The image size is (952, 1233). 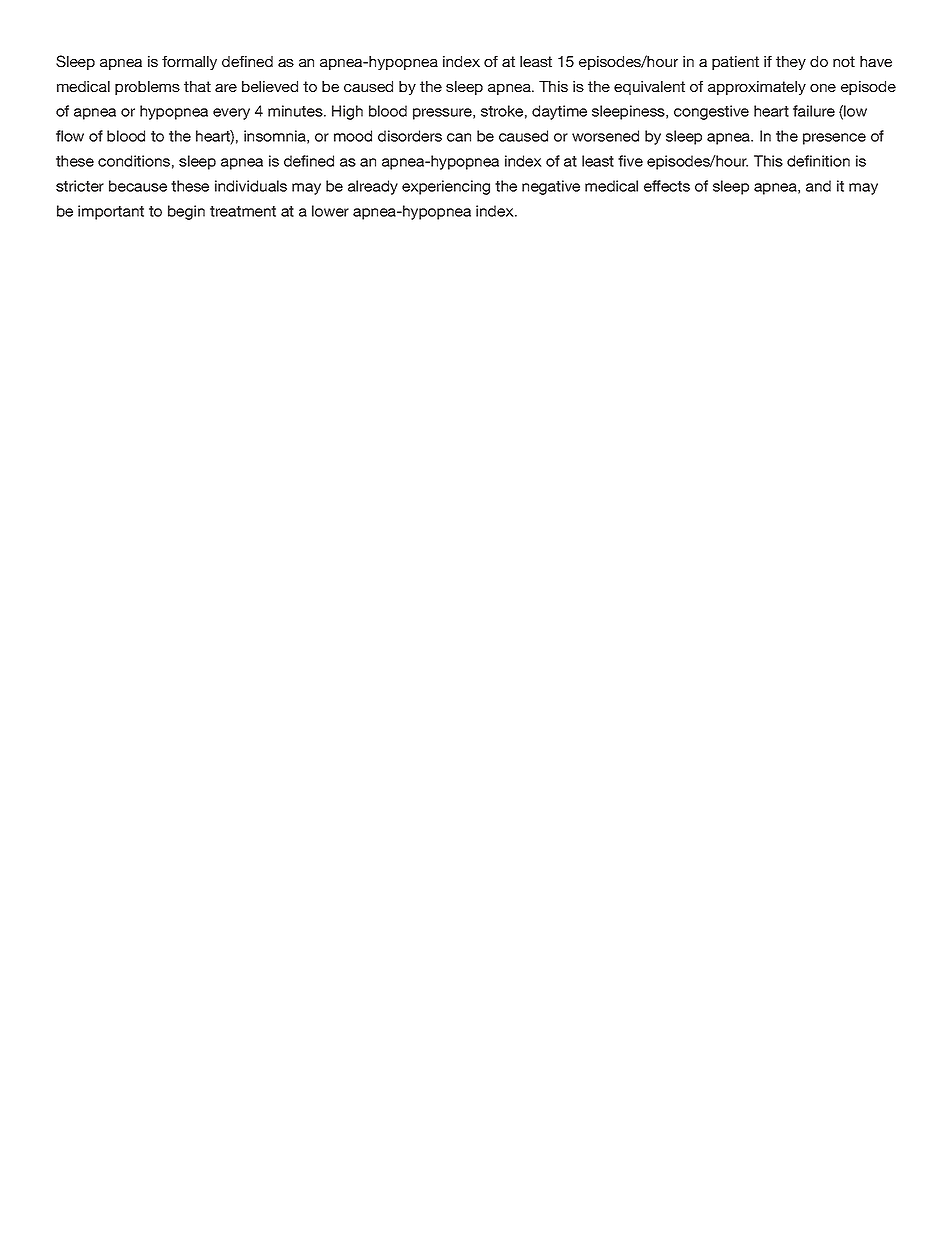 What do you see at coordinates (186, 212) in the screenshot?
I see `begin` at bounding box center [186, 212].
